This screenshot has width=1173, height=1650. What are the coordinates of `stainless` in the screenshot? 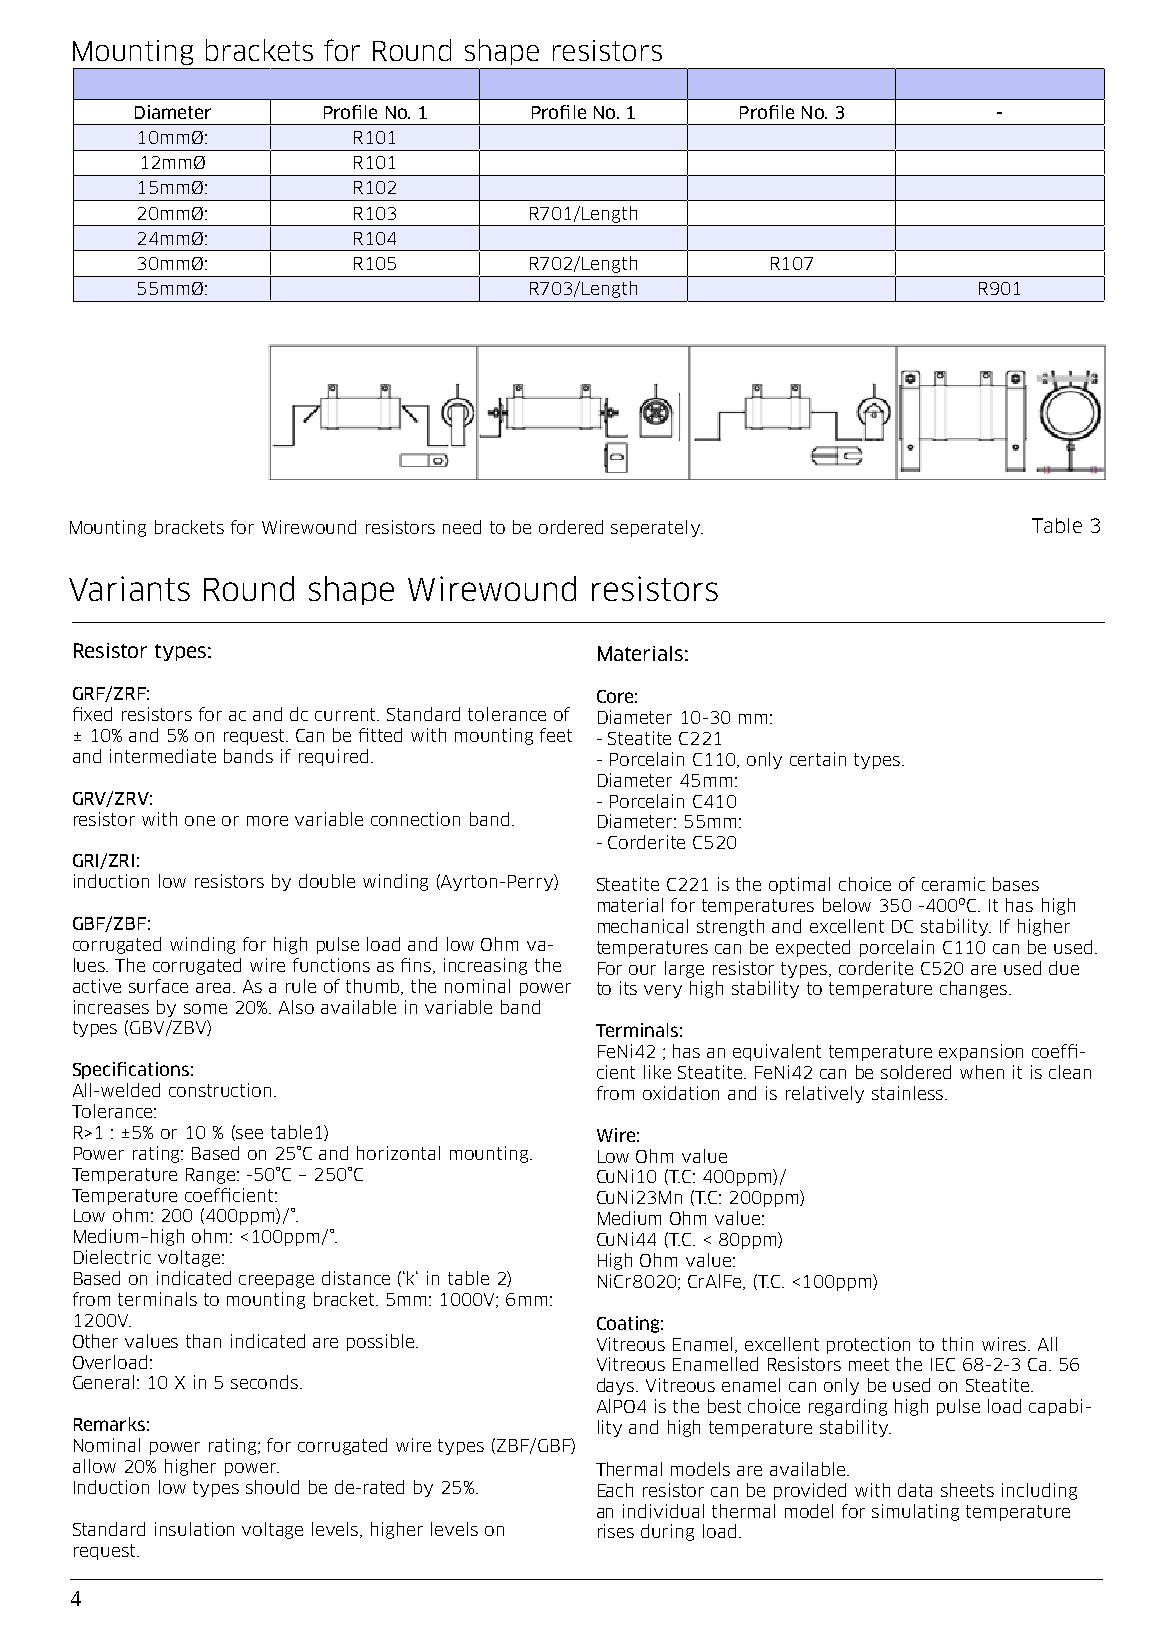 It's located at (909, 1093).
